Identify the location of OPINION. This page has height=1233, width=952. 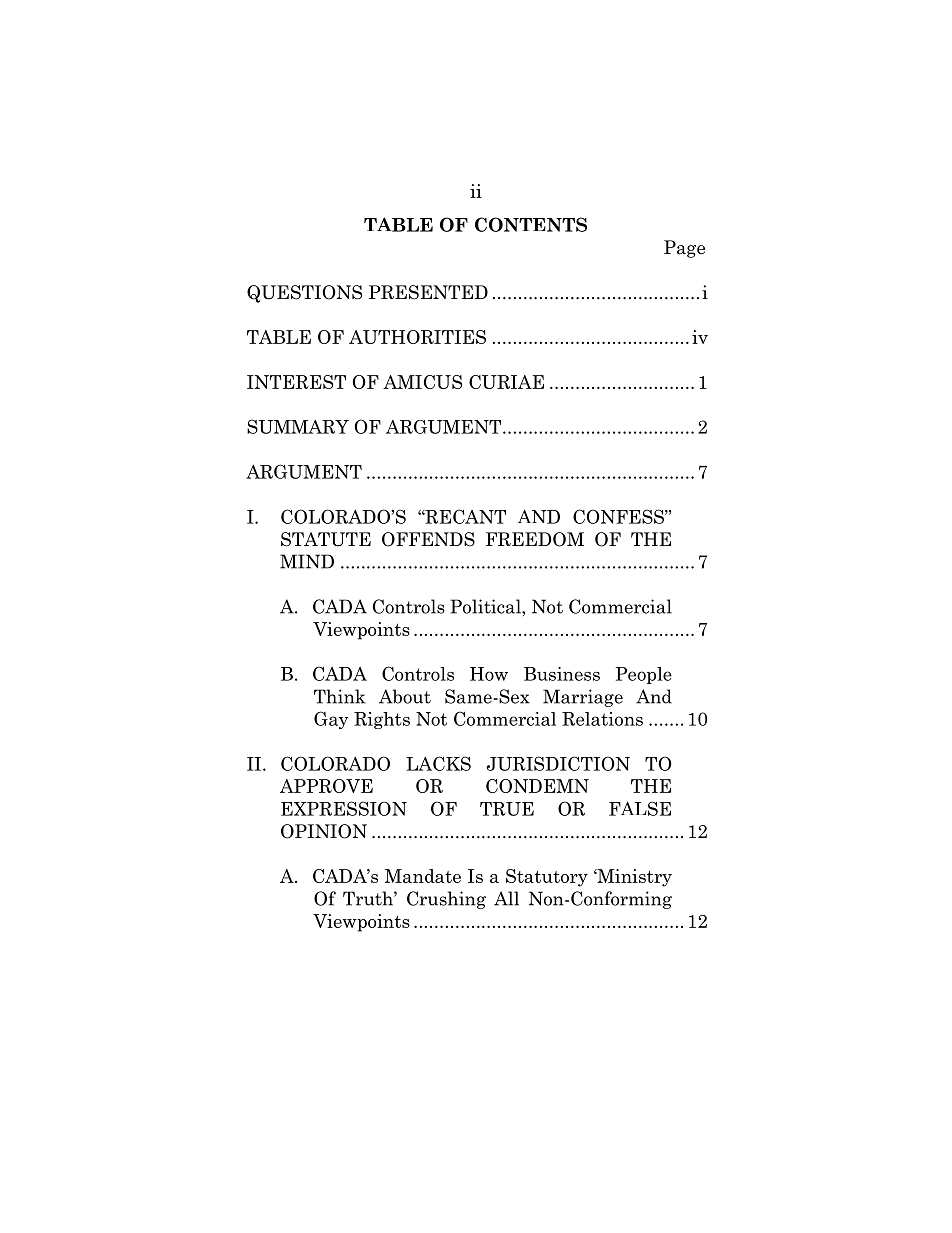
(324, 831).
